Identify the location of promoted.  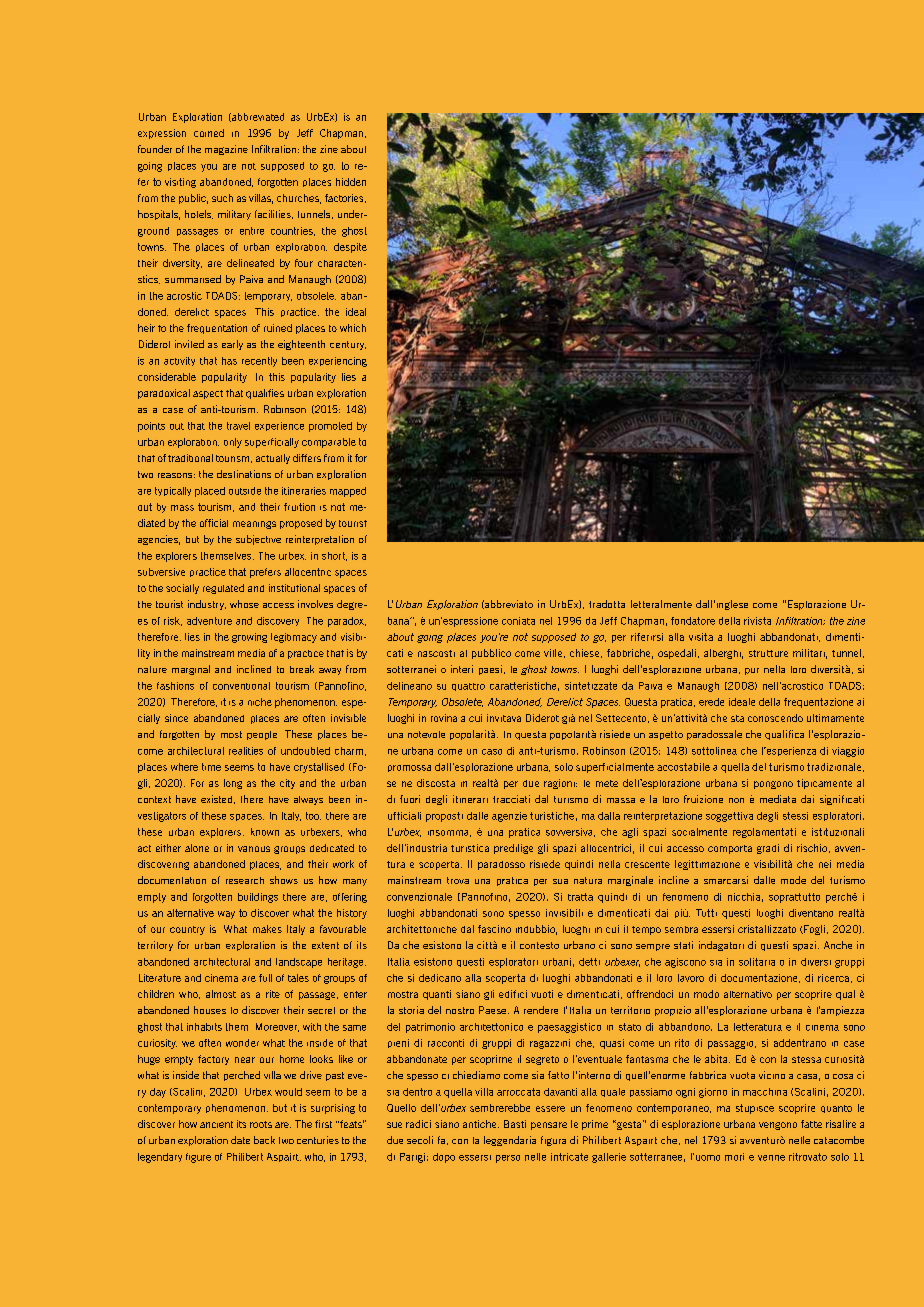
(330, 427).
